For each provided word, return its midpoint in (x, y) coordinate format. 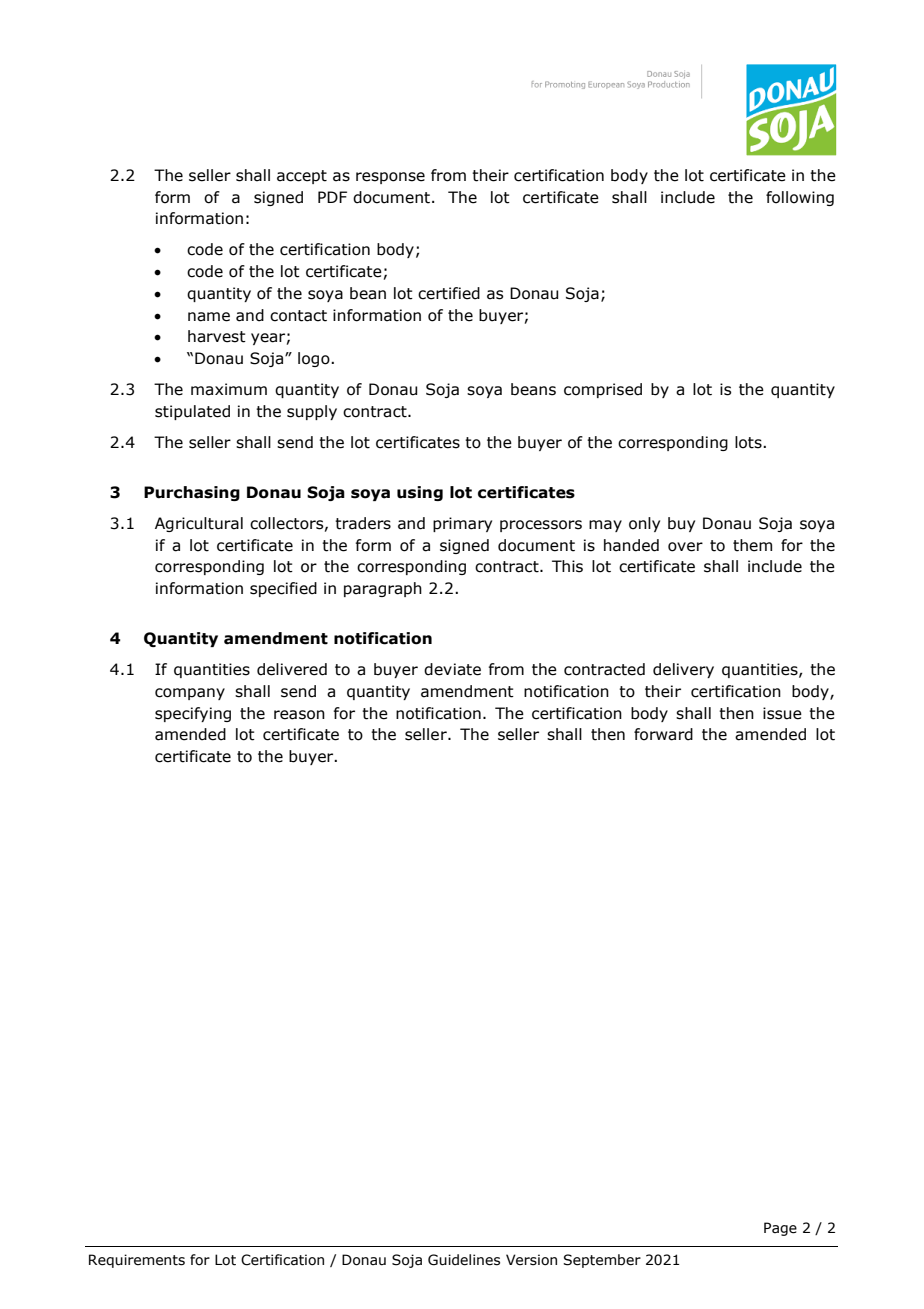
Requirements (137, 1261)
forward (663, 734)
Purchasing (192, 493)
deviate (452, 669)
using (420, 493)
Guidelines (464, 1260)
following (800, 198)
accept (302, 177)
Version (531, 1260)
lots (749, 442)
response (390, 178)
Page (780, 1229)
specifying (193, 714)
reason (299, 715)
